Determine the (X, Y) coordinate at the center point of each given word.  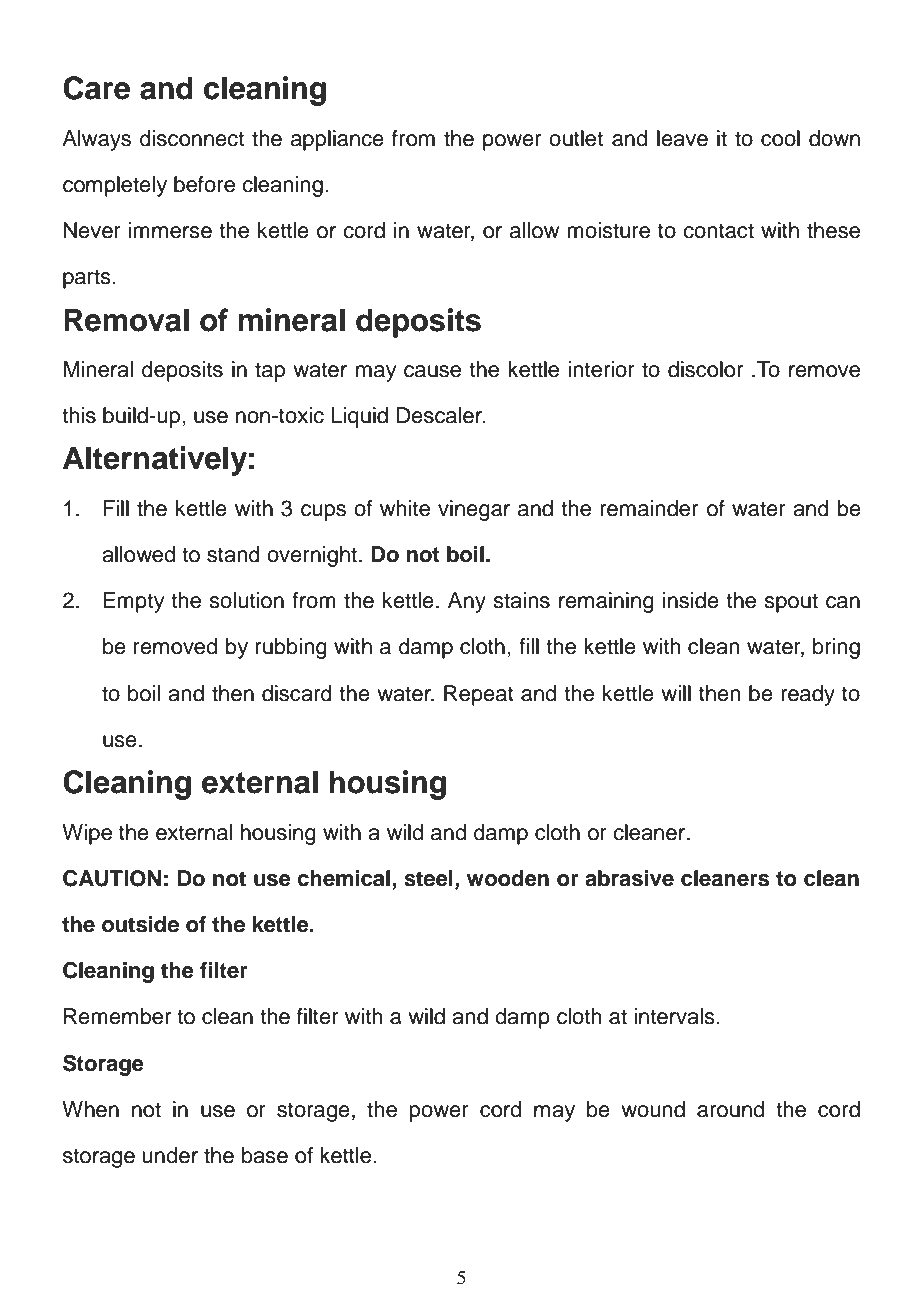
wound (653, 1109)
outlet (576, 138)
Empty (133, 602)
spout (791, 603)
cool (780, 138)
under (170, 1155)
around (730, 1109)
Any (467, 602)
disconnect (192, 138)
